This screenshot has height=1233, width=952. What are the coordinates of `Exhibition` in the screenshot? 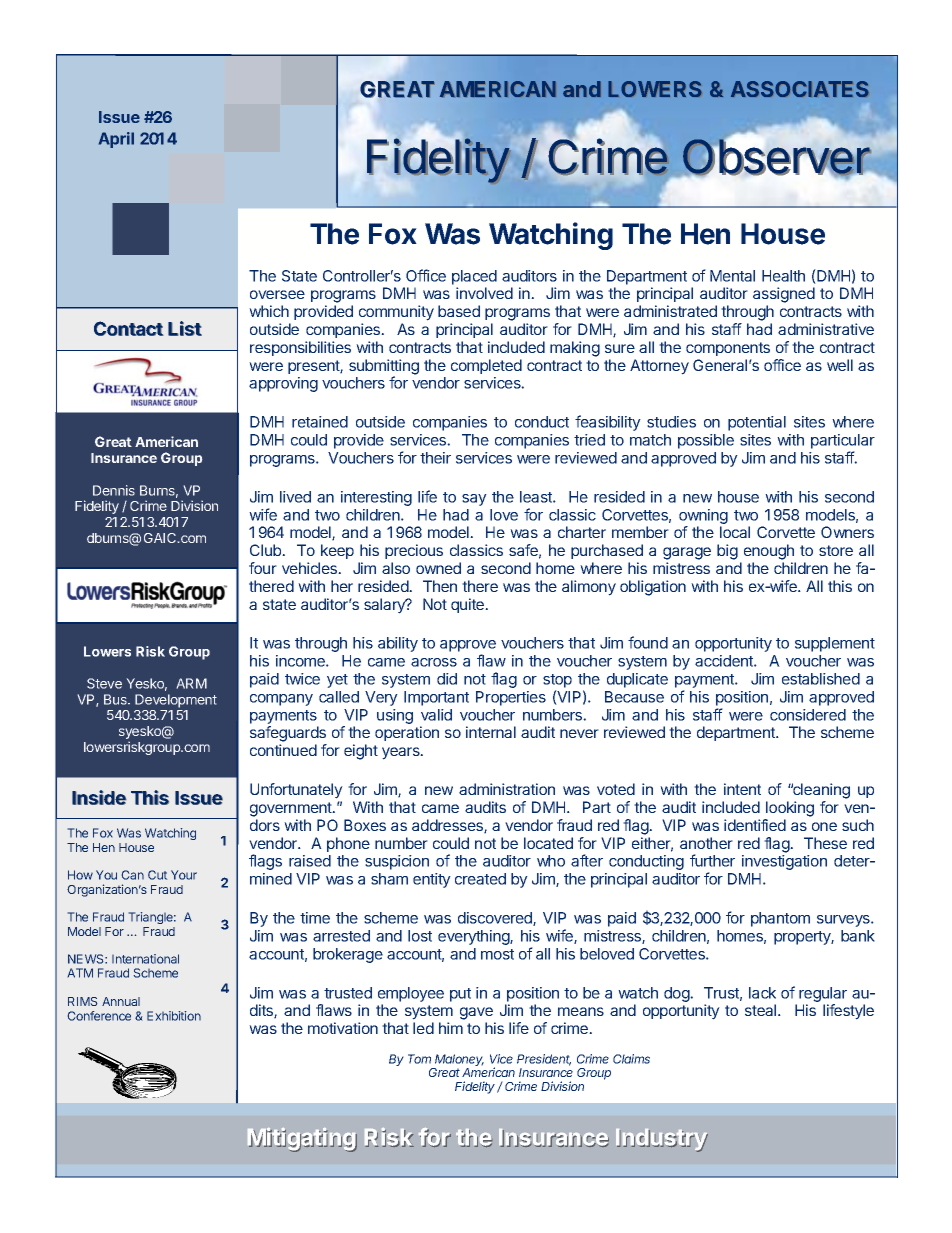 It's located at (174, 1016).
